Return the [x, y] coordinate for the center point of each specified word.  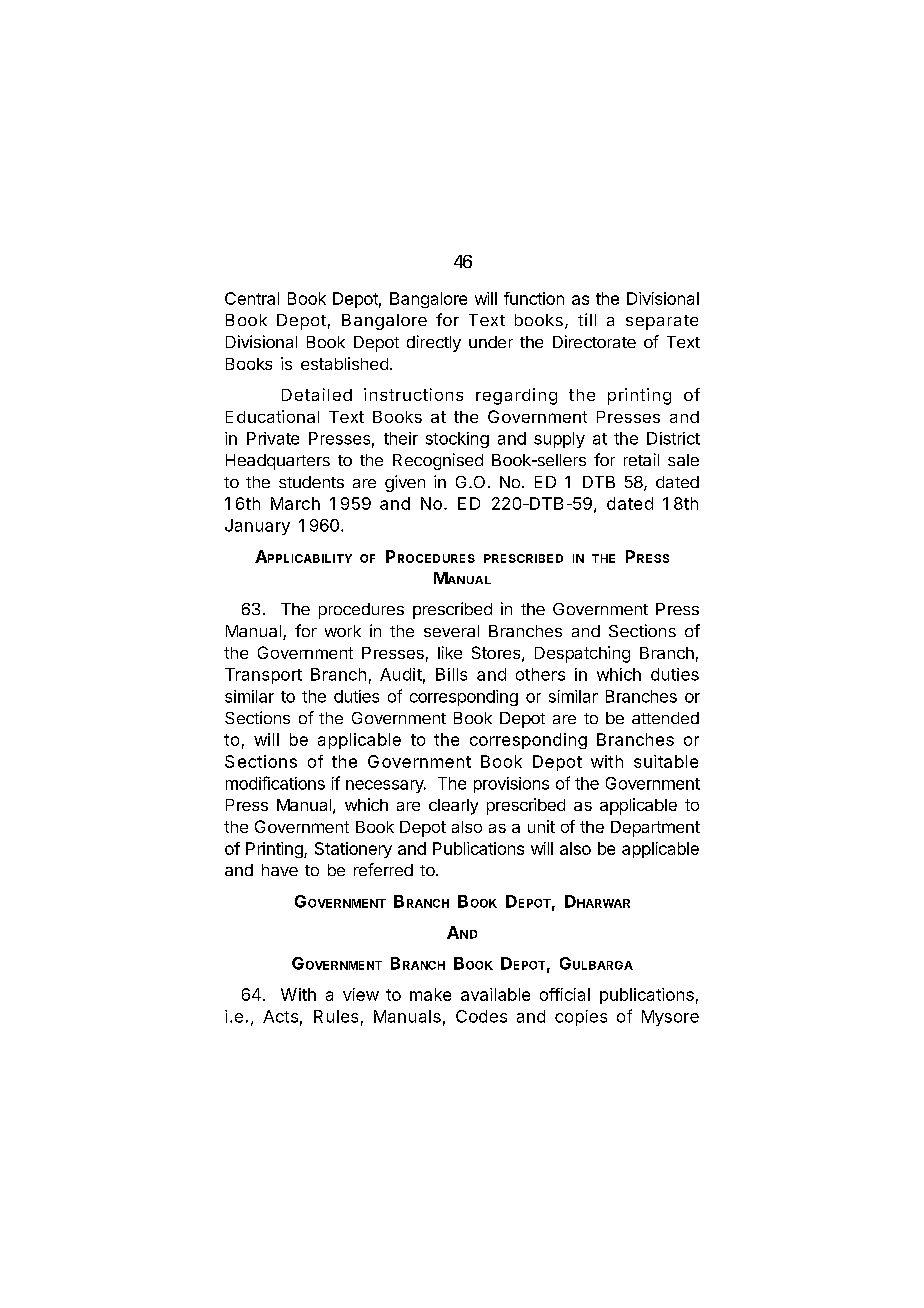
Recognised [438, 461]
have [280, 870]
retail [641, 459]
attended [665, 718]
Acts [280, 1016]
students [311, 482]
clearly [453, 807]
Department [655, 829]
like [450, 652]
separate [662, 322]
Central [252, 298]
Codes [481, 1016]
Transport [263, 676]
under [491, 342]
